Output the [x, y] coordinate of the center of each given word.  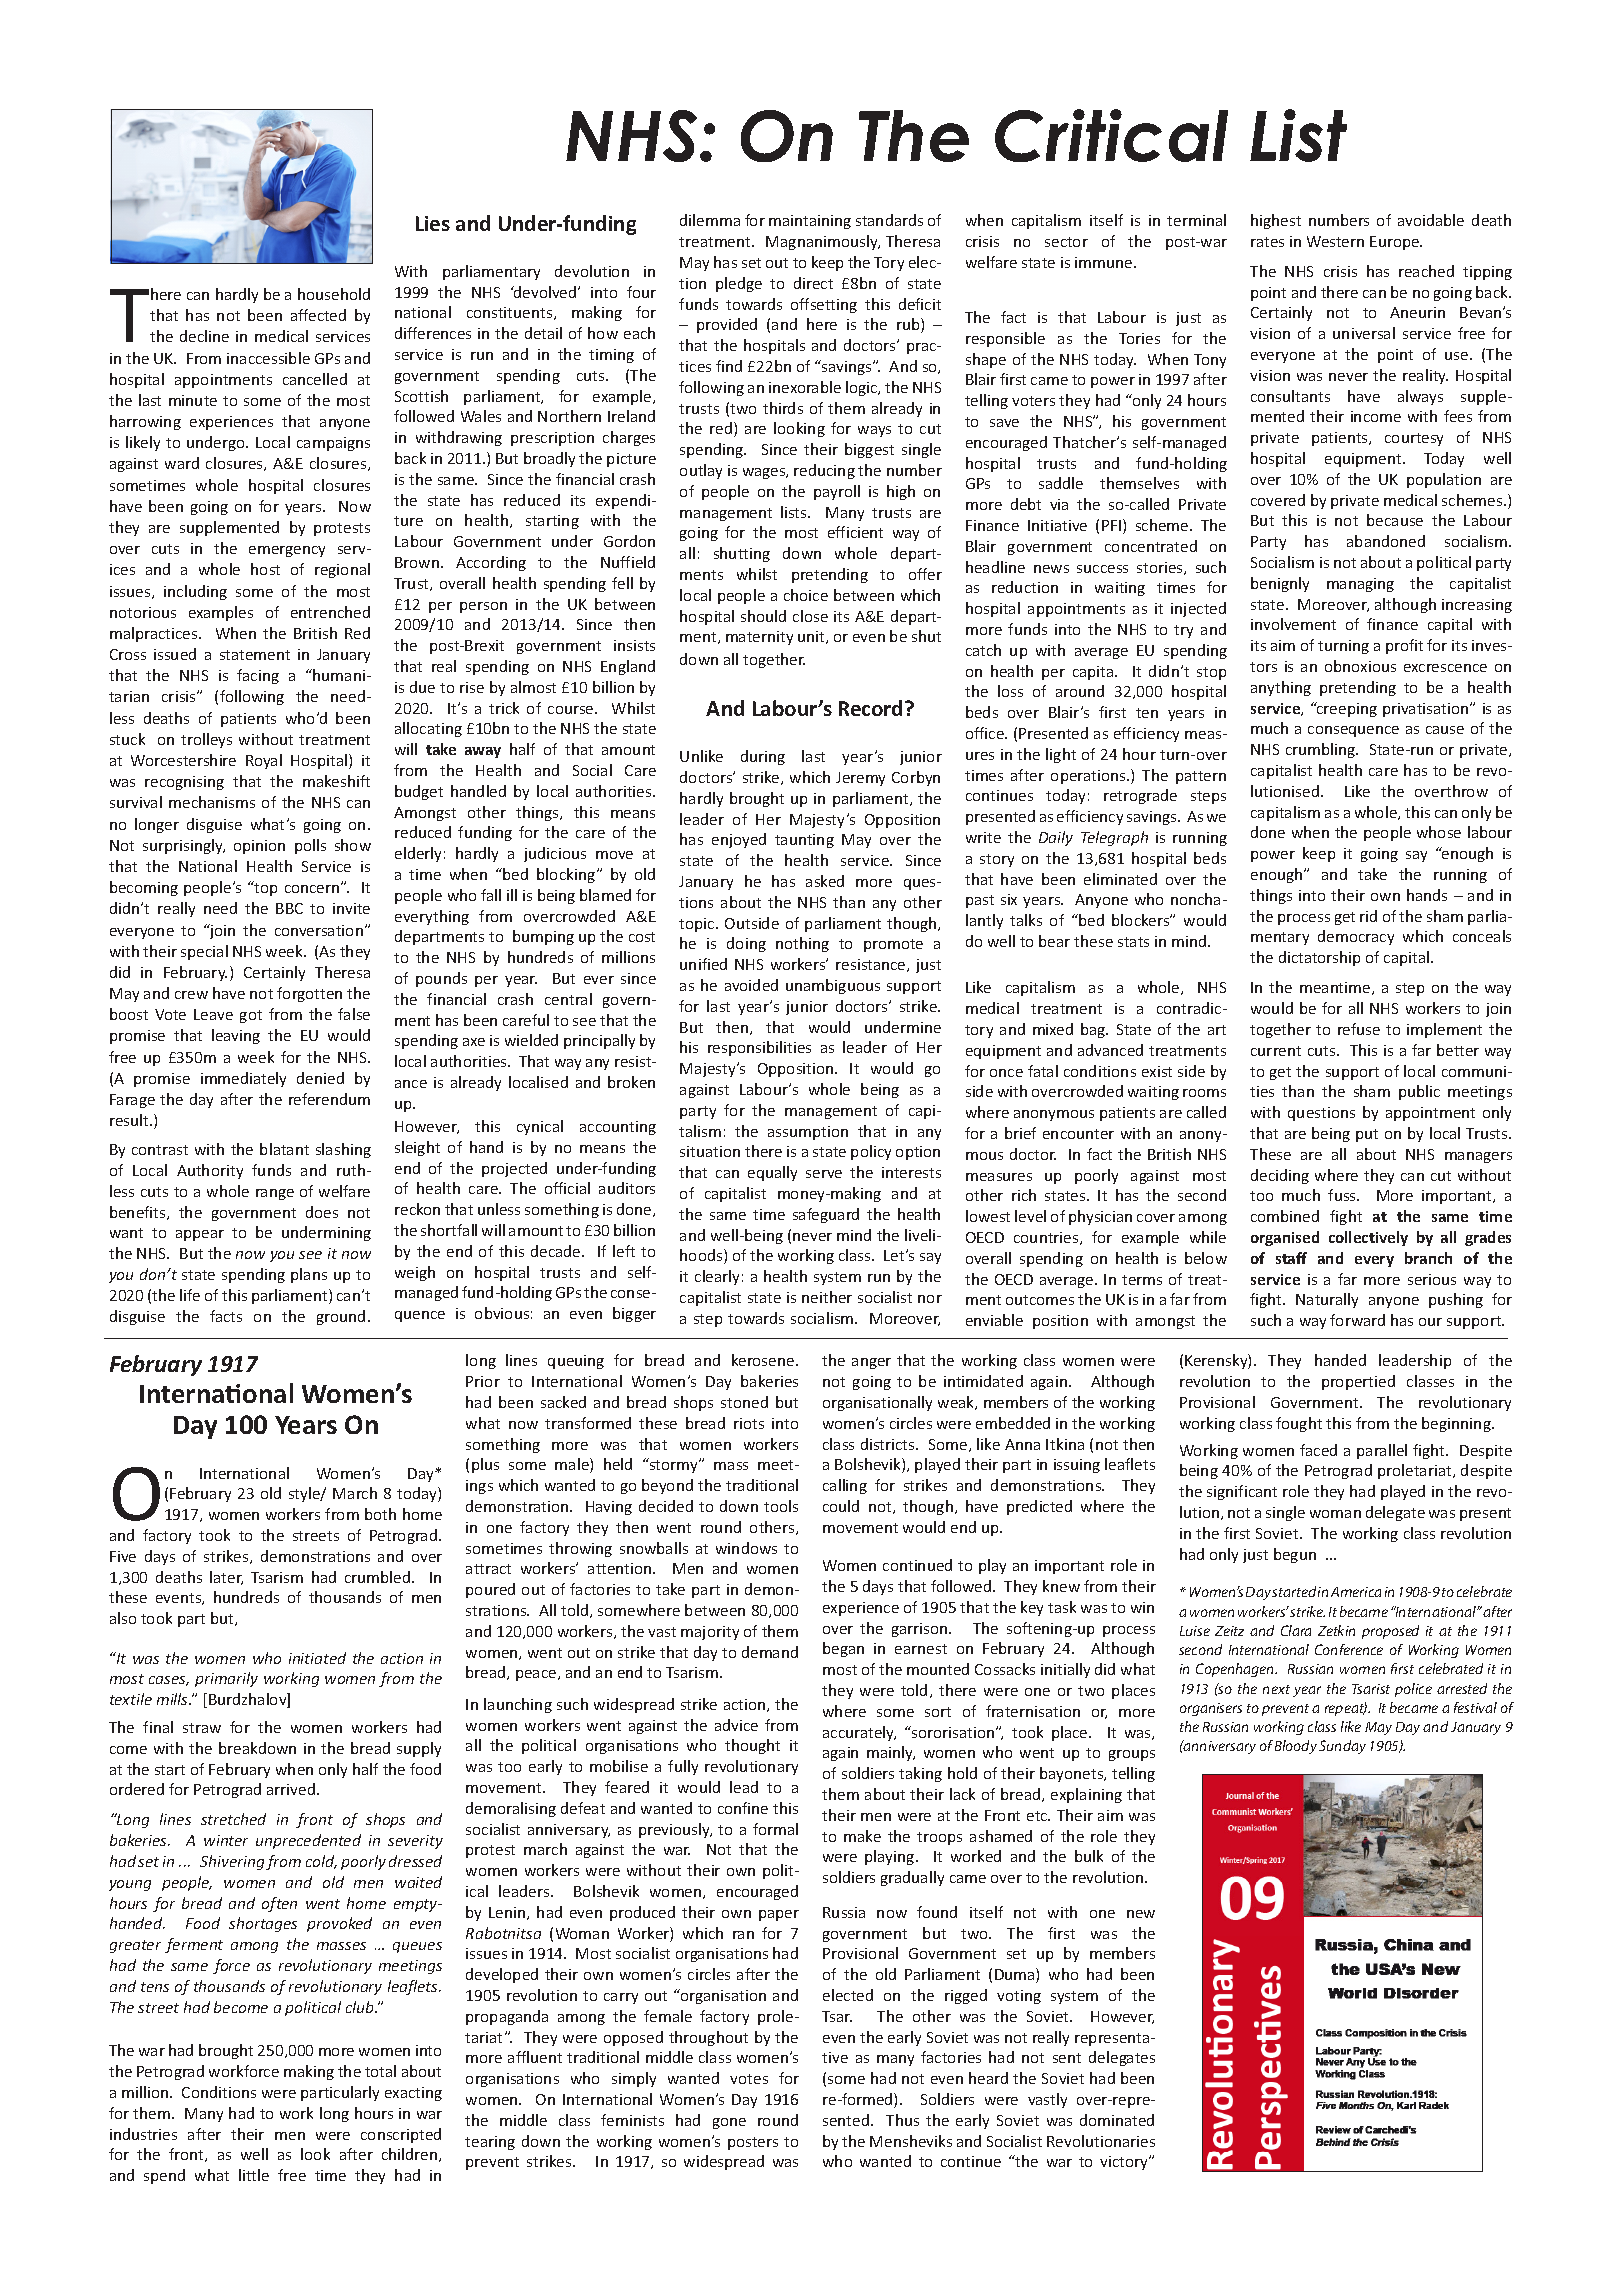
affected [318, 315]
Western [1335, 241]
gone [729, 2123]
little [254, 2175]
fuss [1343, 1195]
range [275, 1194]
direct [813, 283]
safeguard [826, 1215]
